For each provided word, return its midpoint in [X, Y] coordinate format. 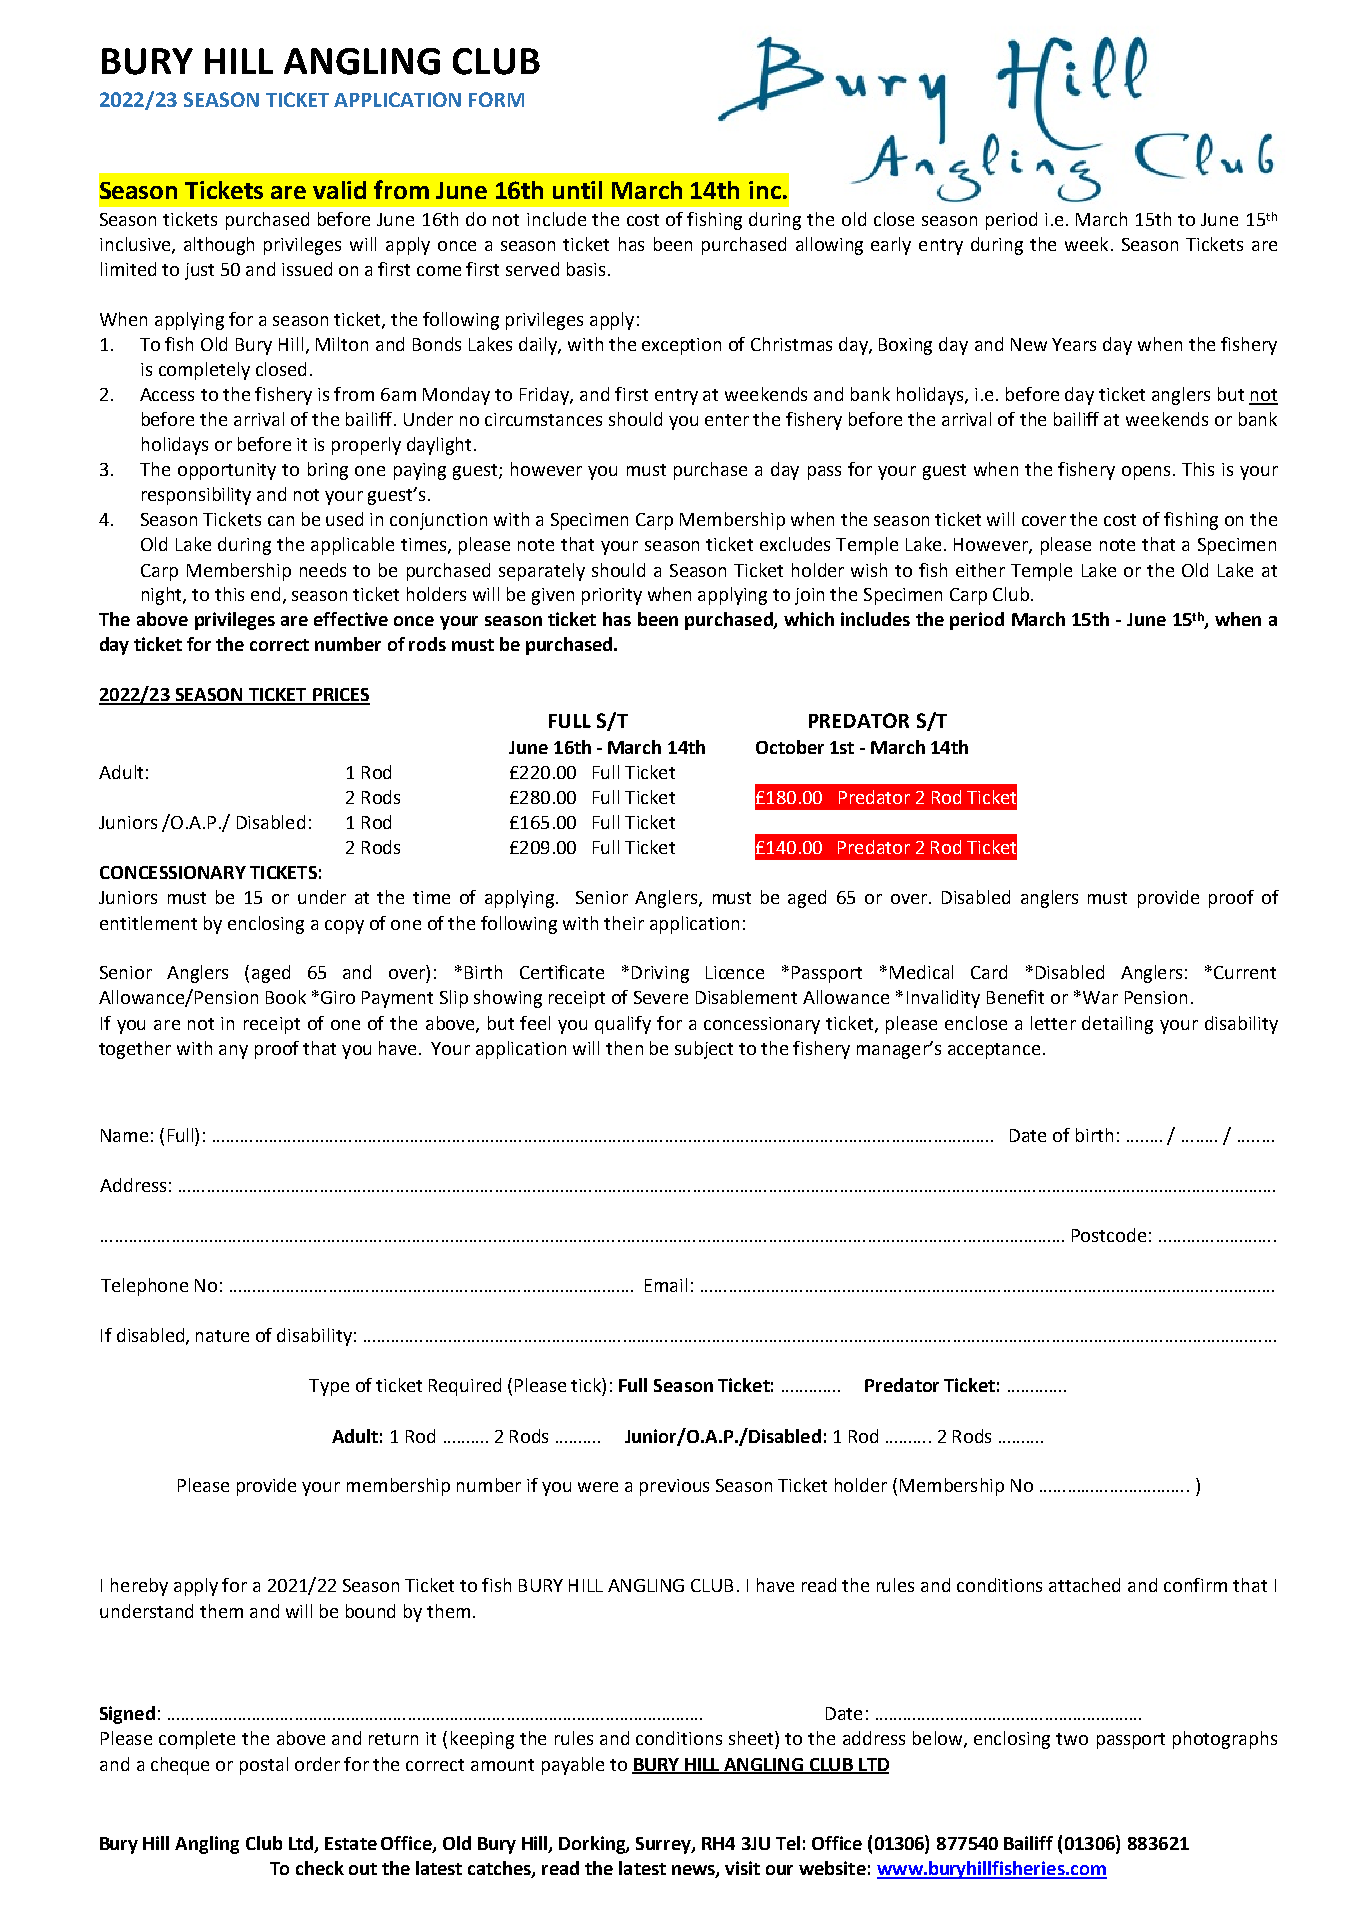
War [1100, 997]
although [219, 246]
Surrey [664, 1845]
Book [286, 997]
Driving [660, 974]
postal [264, 1766]
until [577, 190]
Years [1074, 344]
